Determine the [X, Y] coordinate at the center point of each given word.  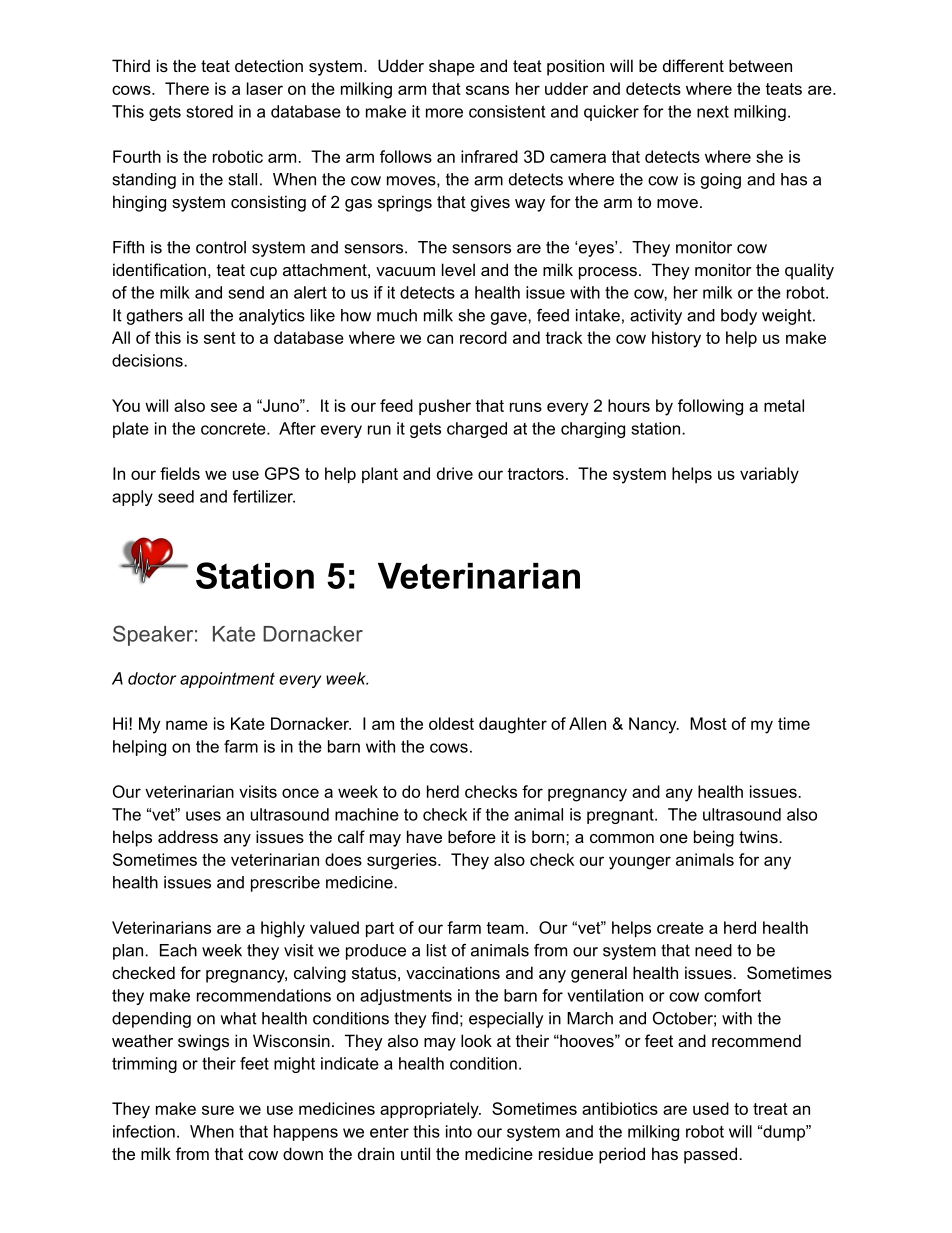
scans [487, 90]
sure [218, 1110]
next [713, 111]
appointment [227, 680]
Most [708, 723]
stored [209, 111]
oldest [451, 723]
